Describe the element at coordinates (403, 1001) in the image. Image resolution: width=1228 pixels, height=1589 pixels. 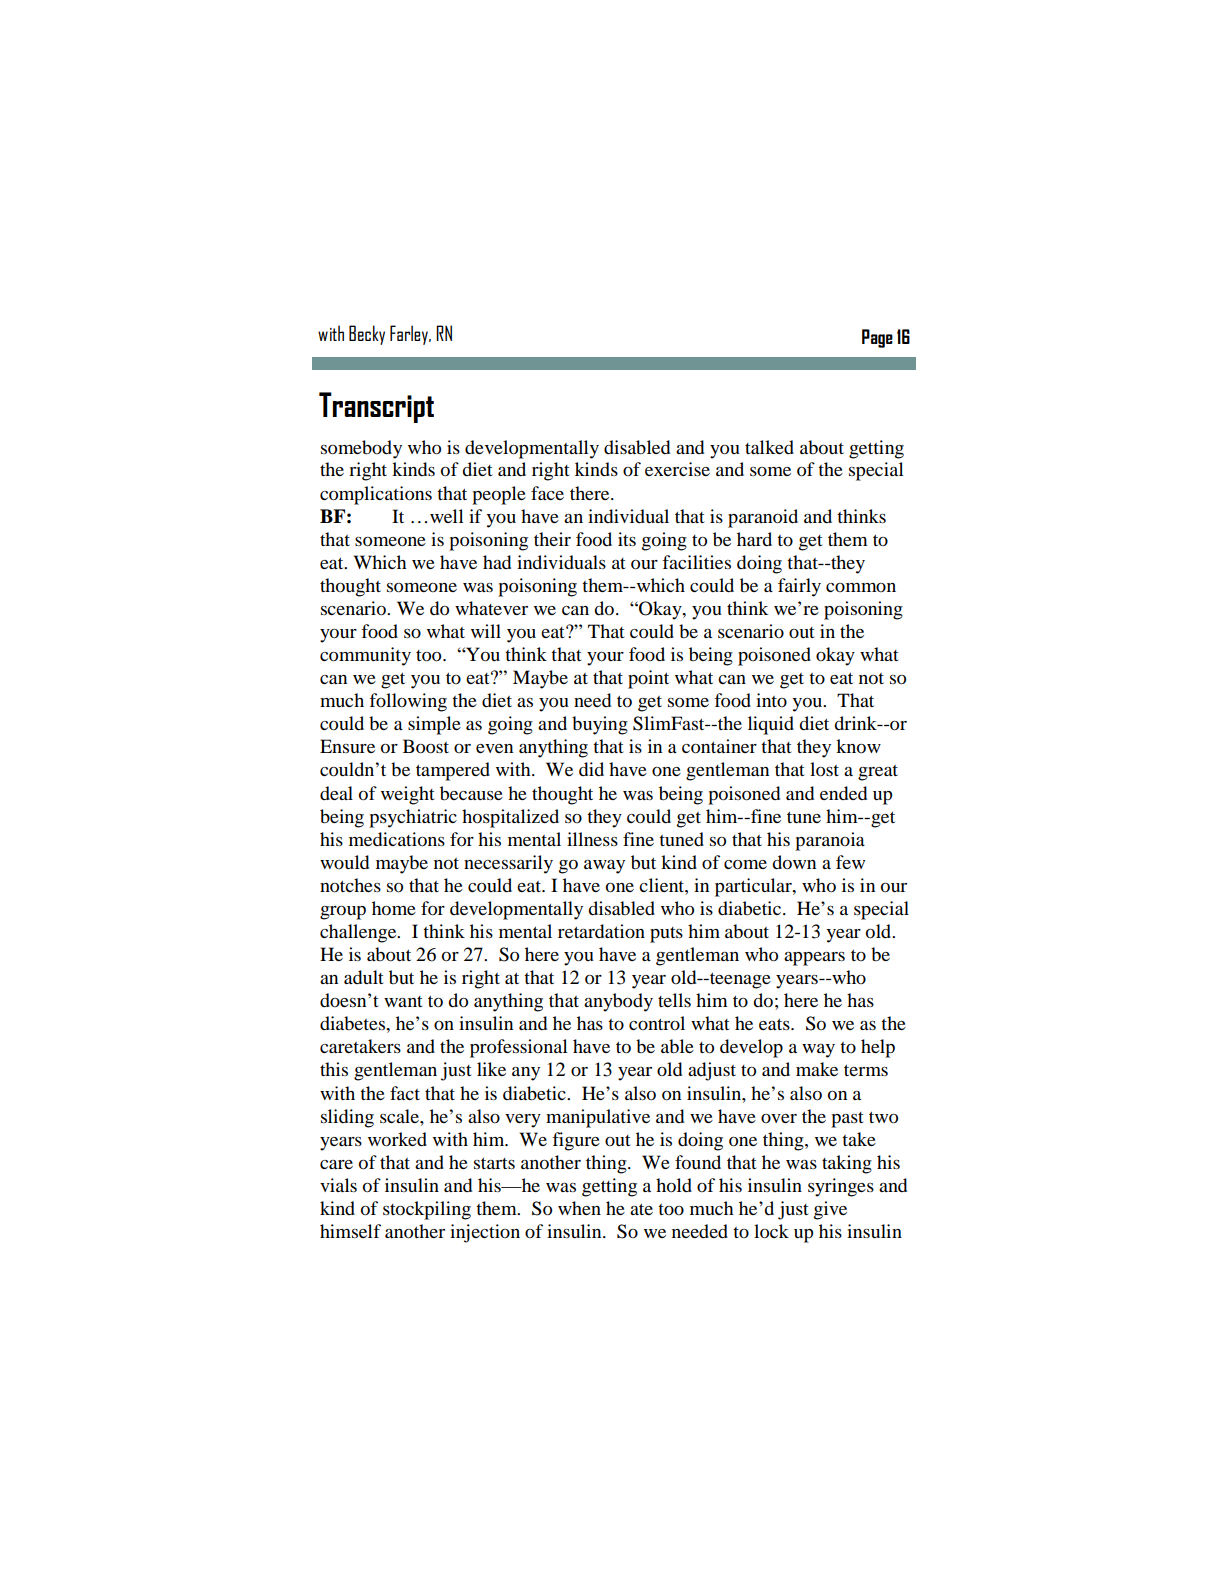
I see `want` at that location.
